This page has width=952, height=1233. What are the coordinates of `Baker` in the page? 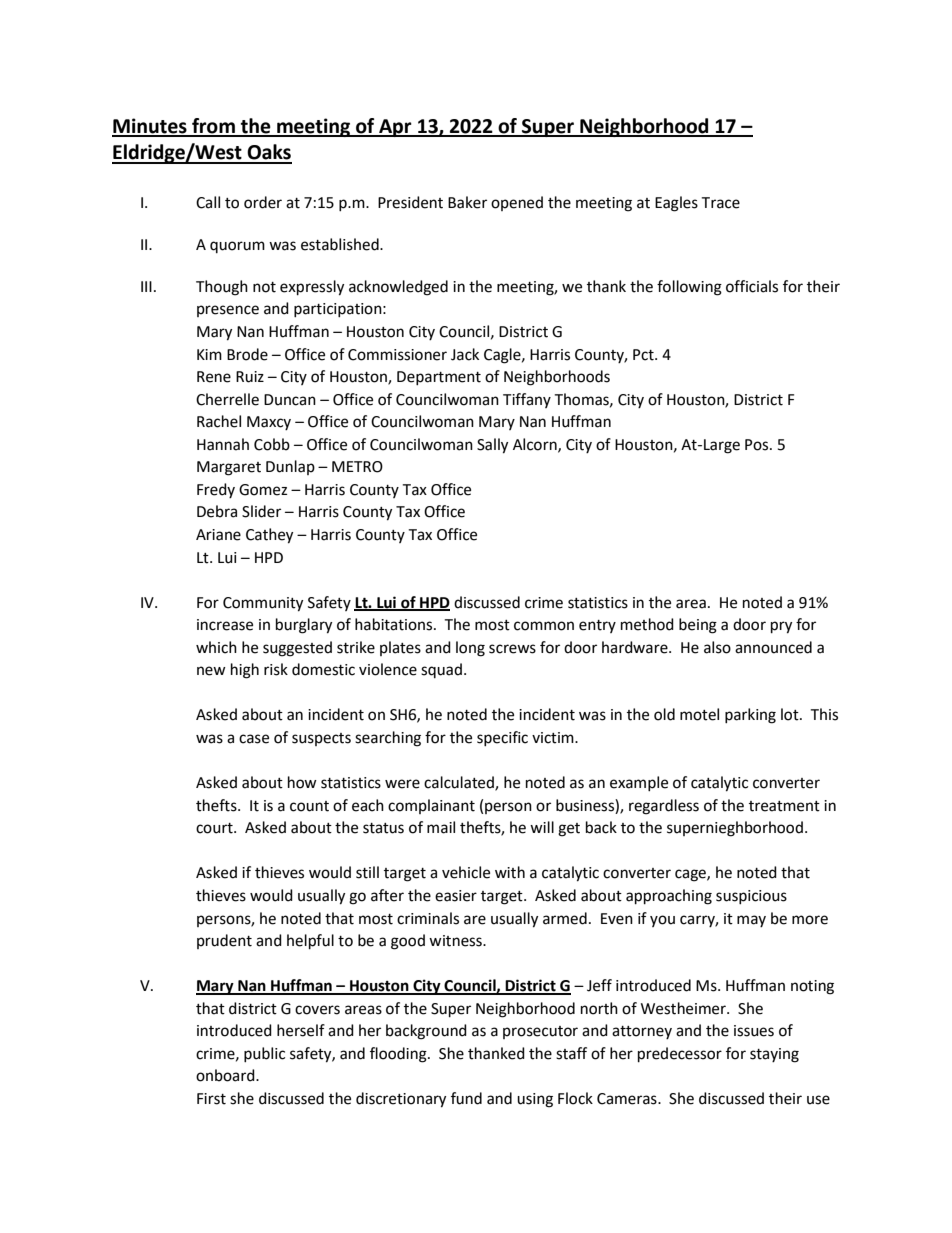 It's located at (467, 202).
